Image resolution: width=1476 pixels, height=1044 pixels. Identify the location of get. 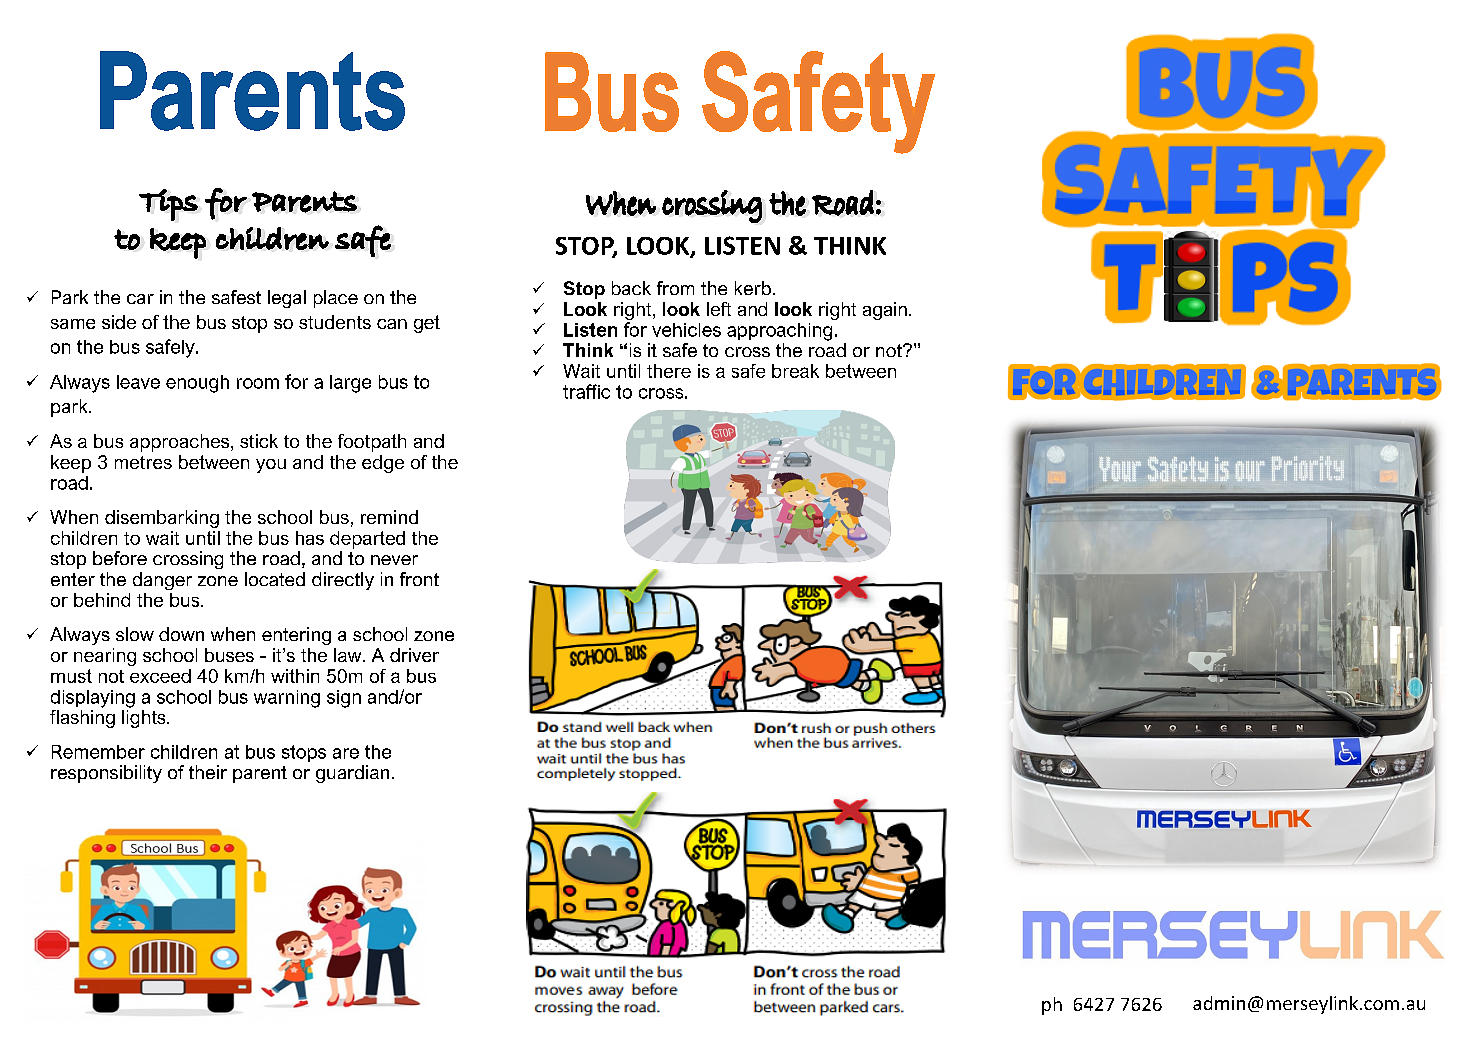
(427, 324).
